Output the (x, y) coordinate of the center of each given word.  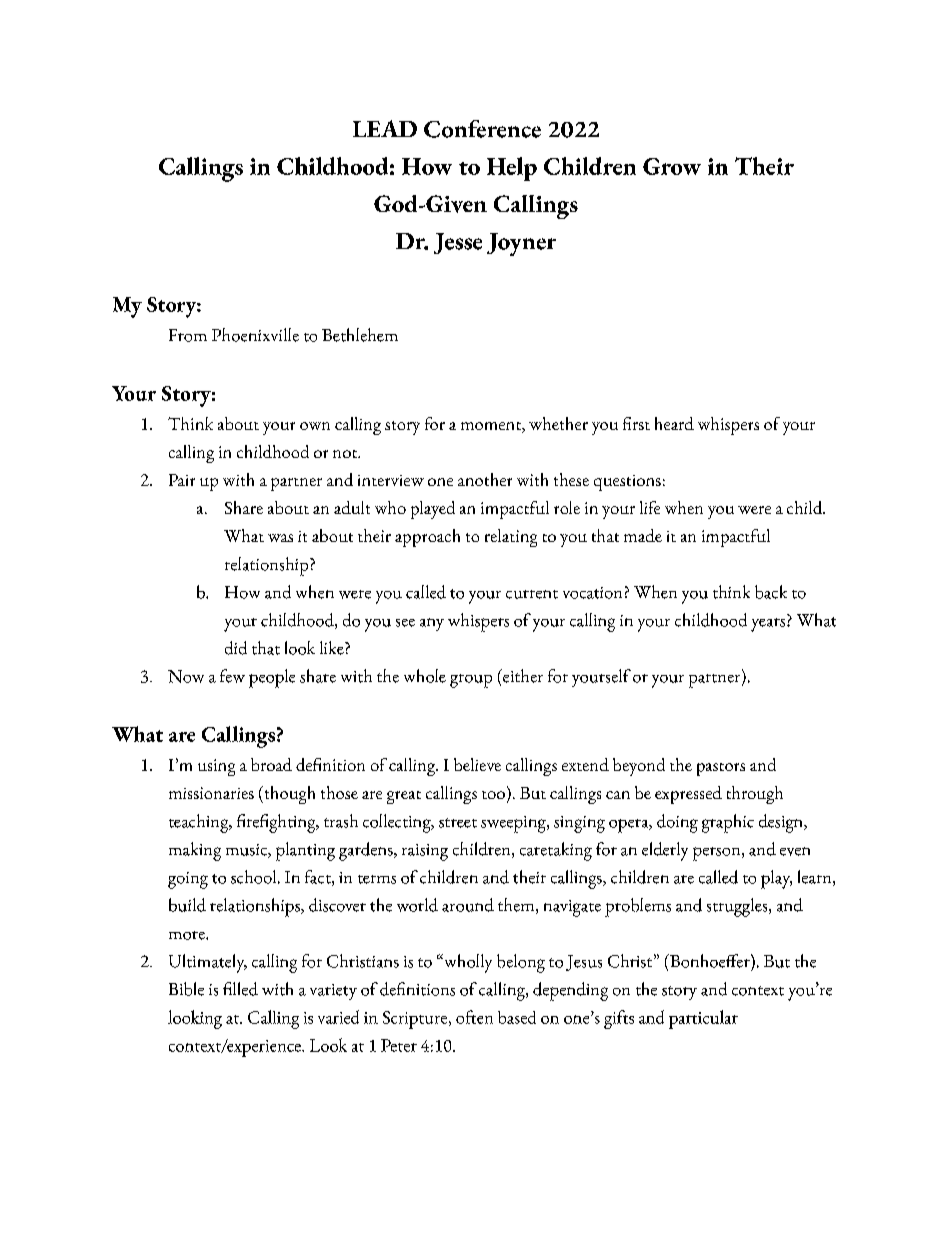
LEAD (385, 128)
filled (240, 989)
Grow (672, 166)
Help (512, 169)
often (474, 1017)
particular (703, 1019)
